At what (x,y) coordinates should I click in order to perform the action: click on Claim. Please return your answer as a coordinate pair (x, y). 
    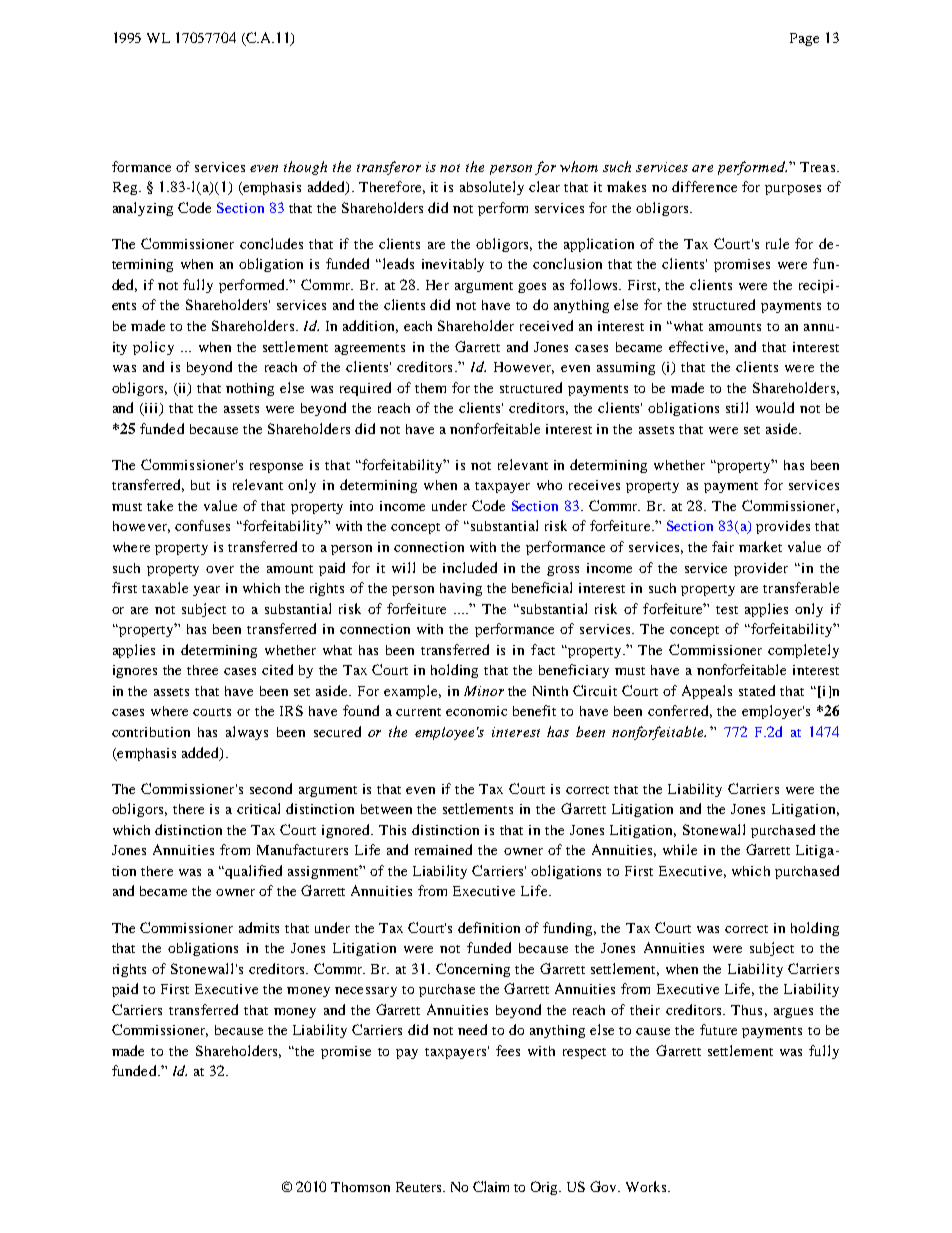
    Looking at the image, I should click on (491, 1186).
